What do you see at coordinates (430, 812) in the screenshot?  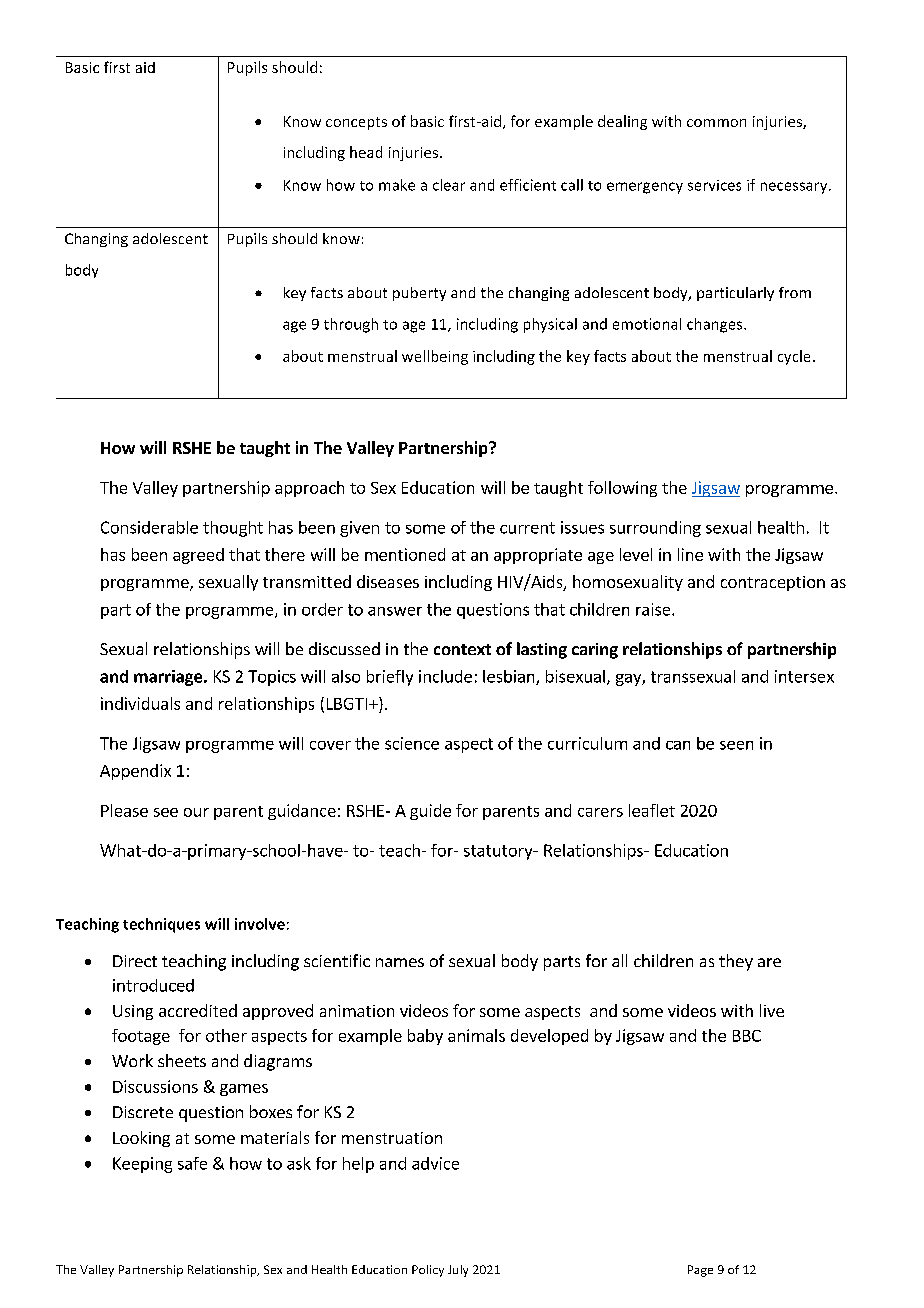 I see `guide` at bounding box center [430, 812].
